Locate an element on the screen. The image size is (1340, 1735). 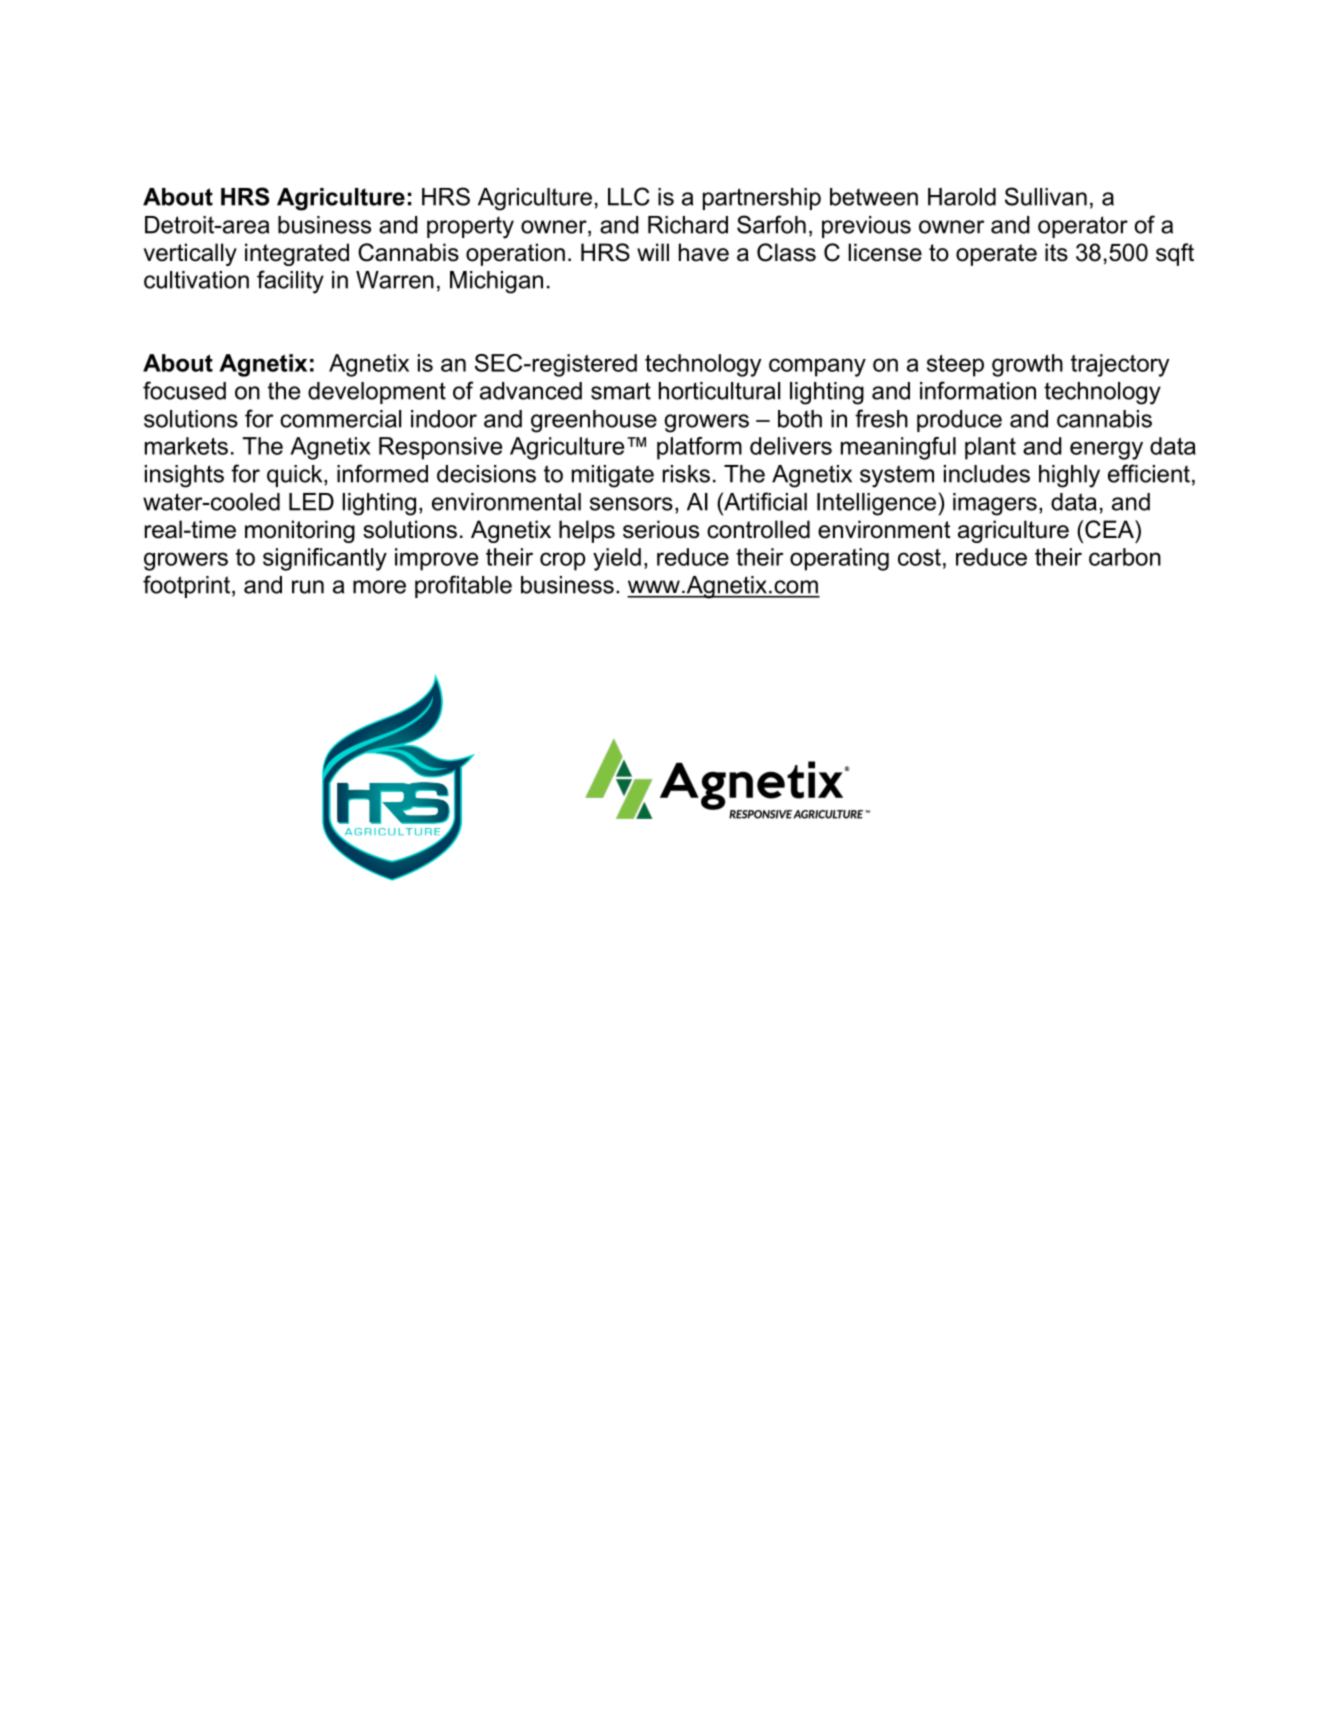
highly is located at coordinates (1069, 476).
